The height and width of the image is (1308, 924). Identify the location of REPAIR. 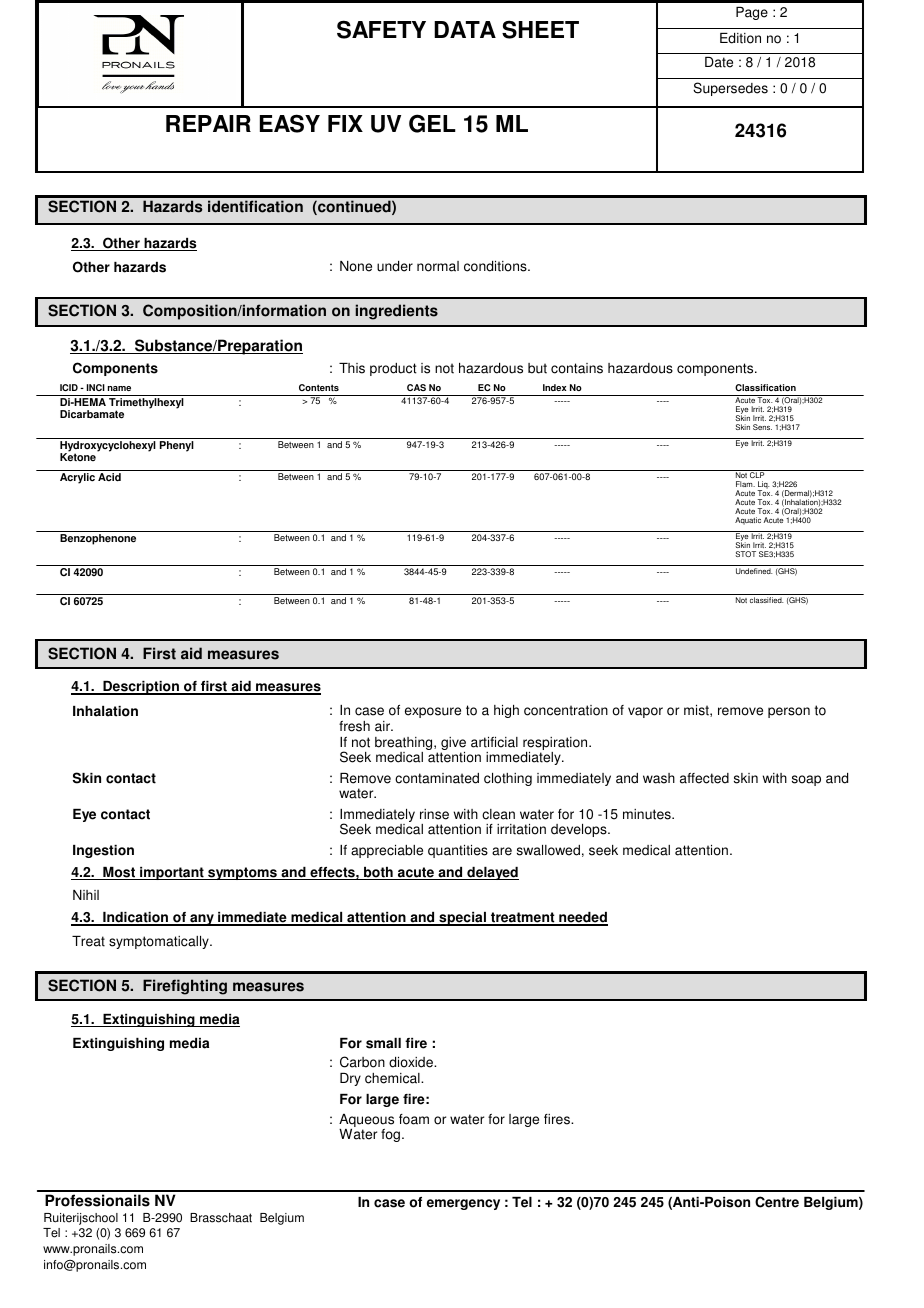
(208, 123).
